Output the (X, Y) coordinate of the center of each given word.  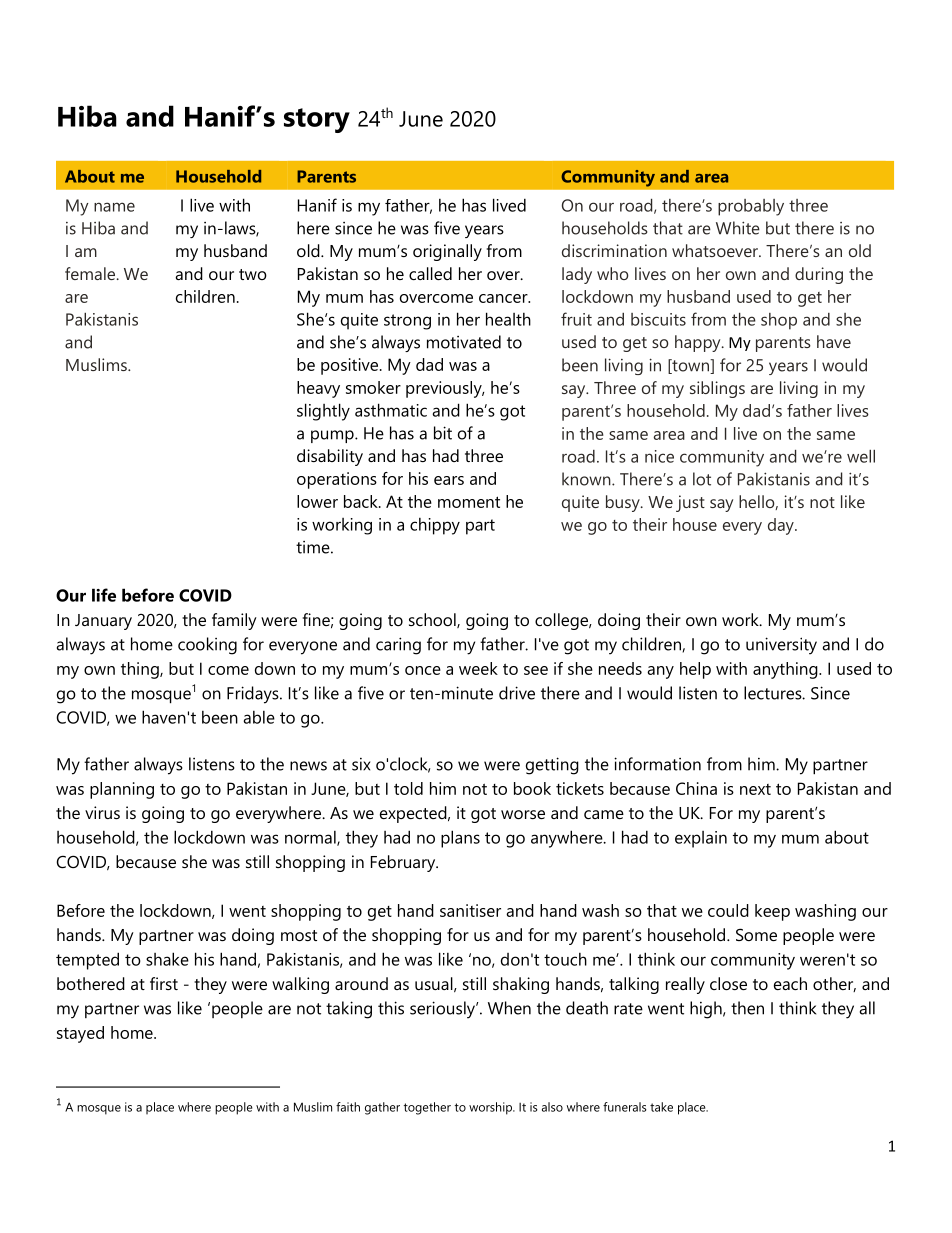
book (532, 788)
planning (122, 790)
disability (330, 457)
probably (751, 207)
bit (443, 433)
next (755, 789)
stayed (80, 1034)
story (317, 120)
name (114, 207)
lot (702, 479)
